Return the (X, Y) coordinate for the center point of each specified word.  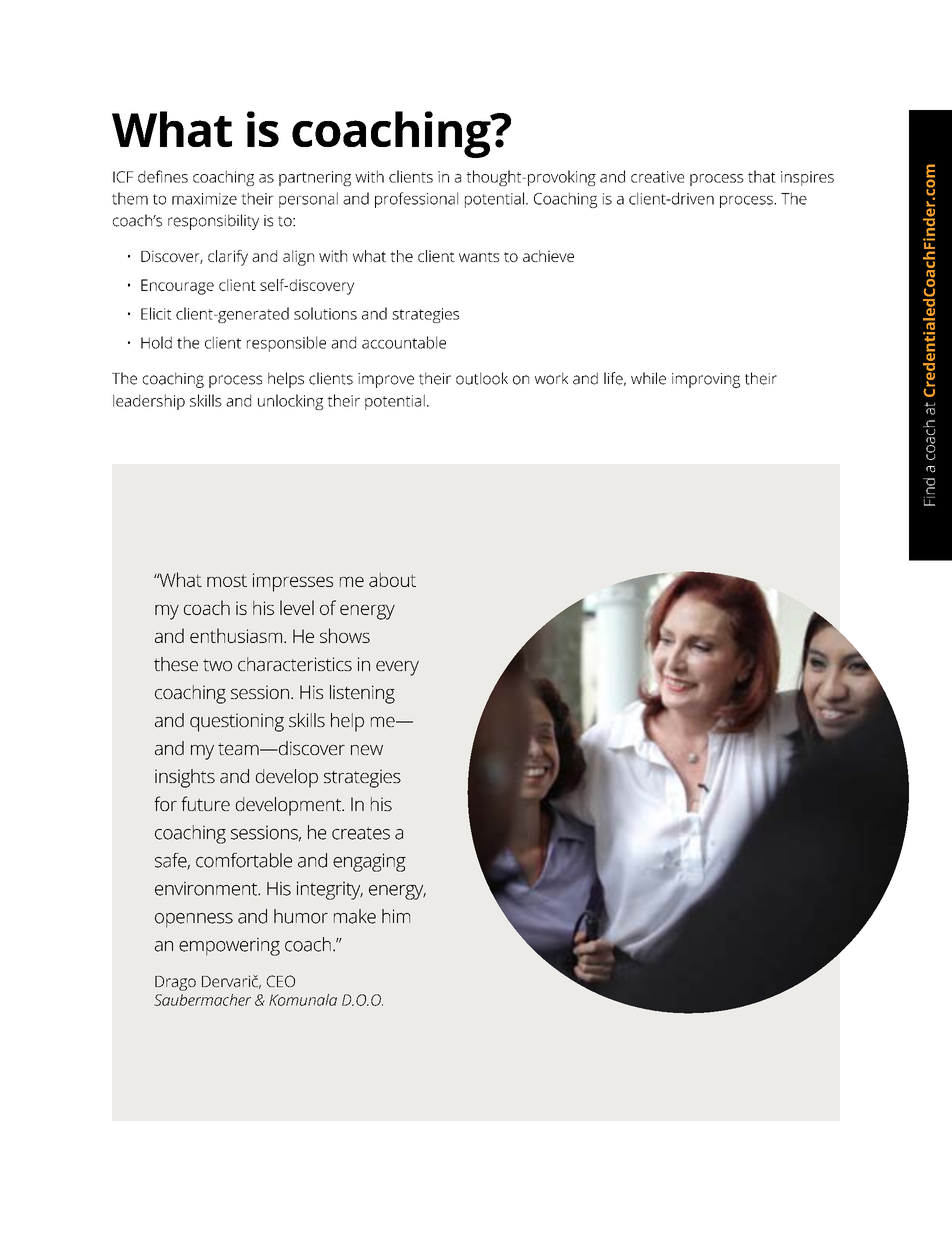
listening (362, 694)
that (762, 176)
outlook (482, 378)
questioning (237, 722)
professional (416, 200)
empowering (229, 946)
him (396, 916)
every (397, 668)
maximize (204, 199)
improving (706, 380)
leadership (149, 402)
